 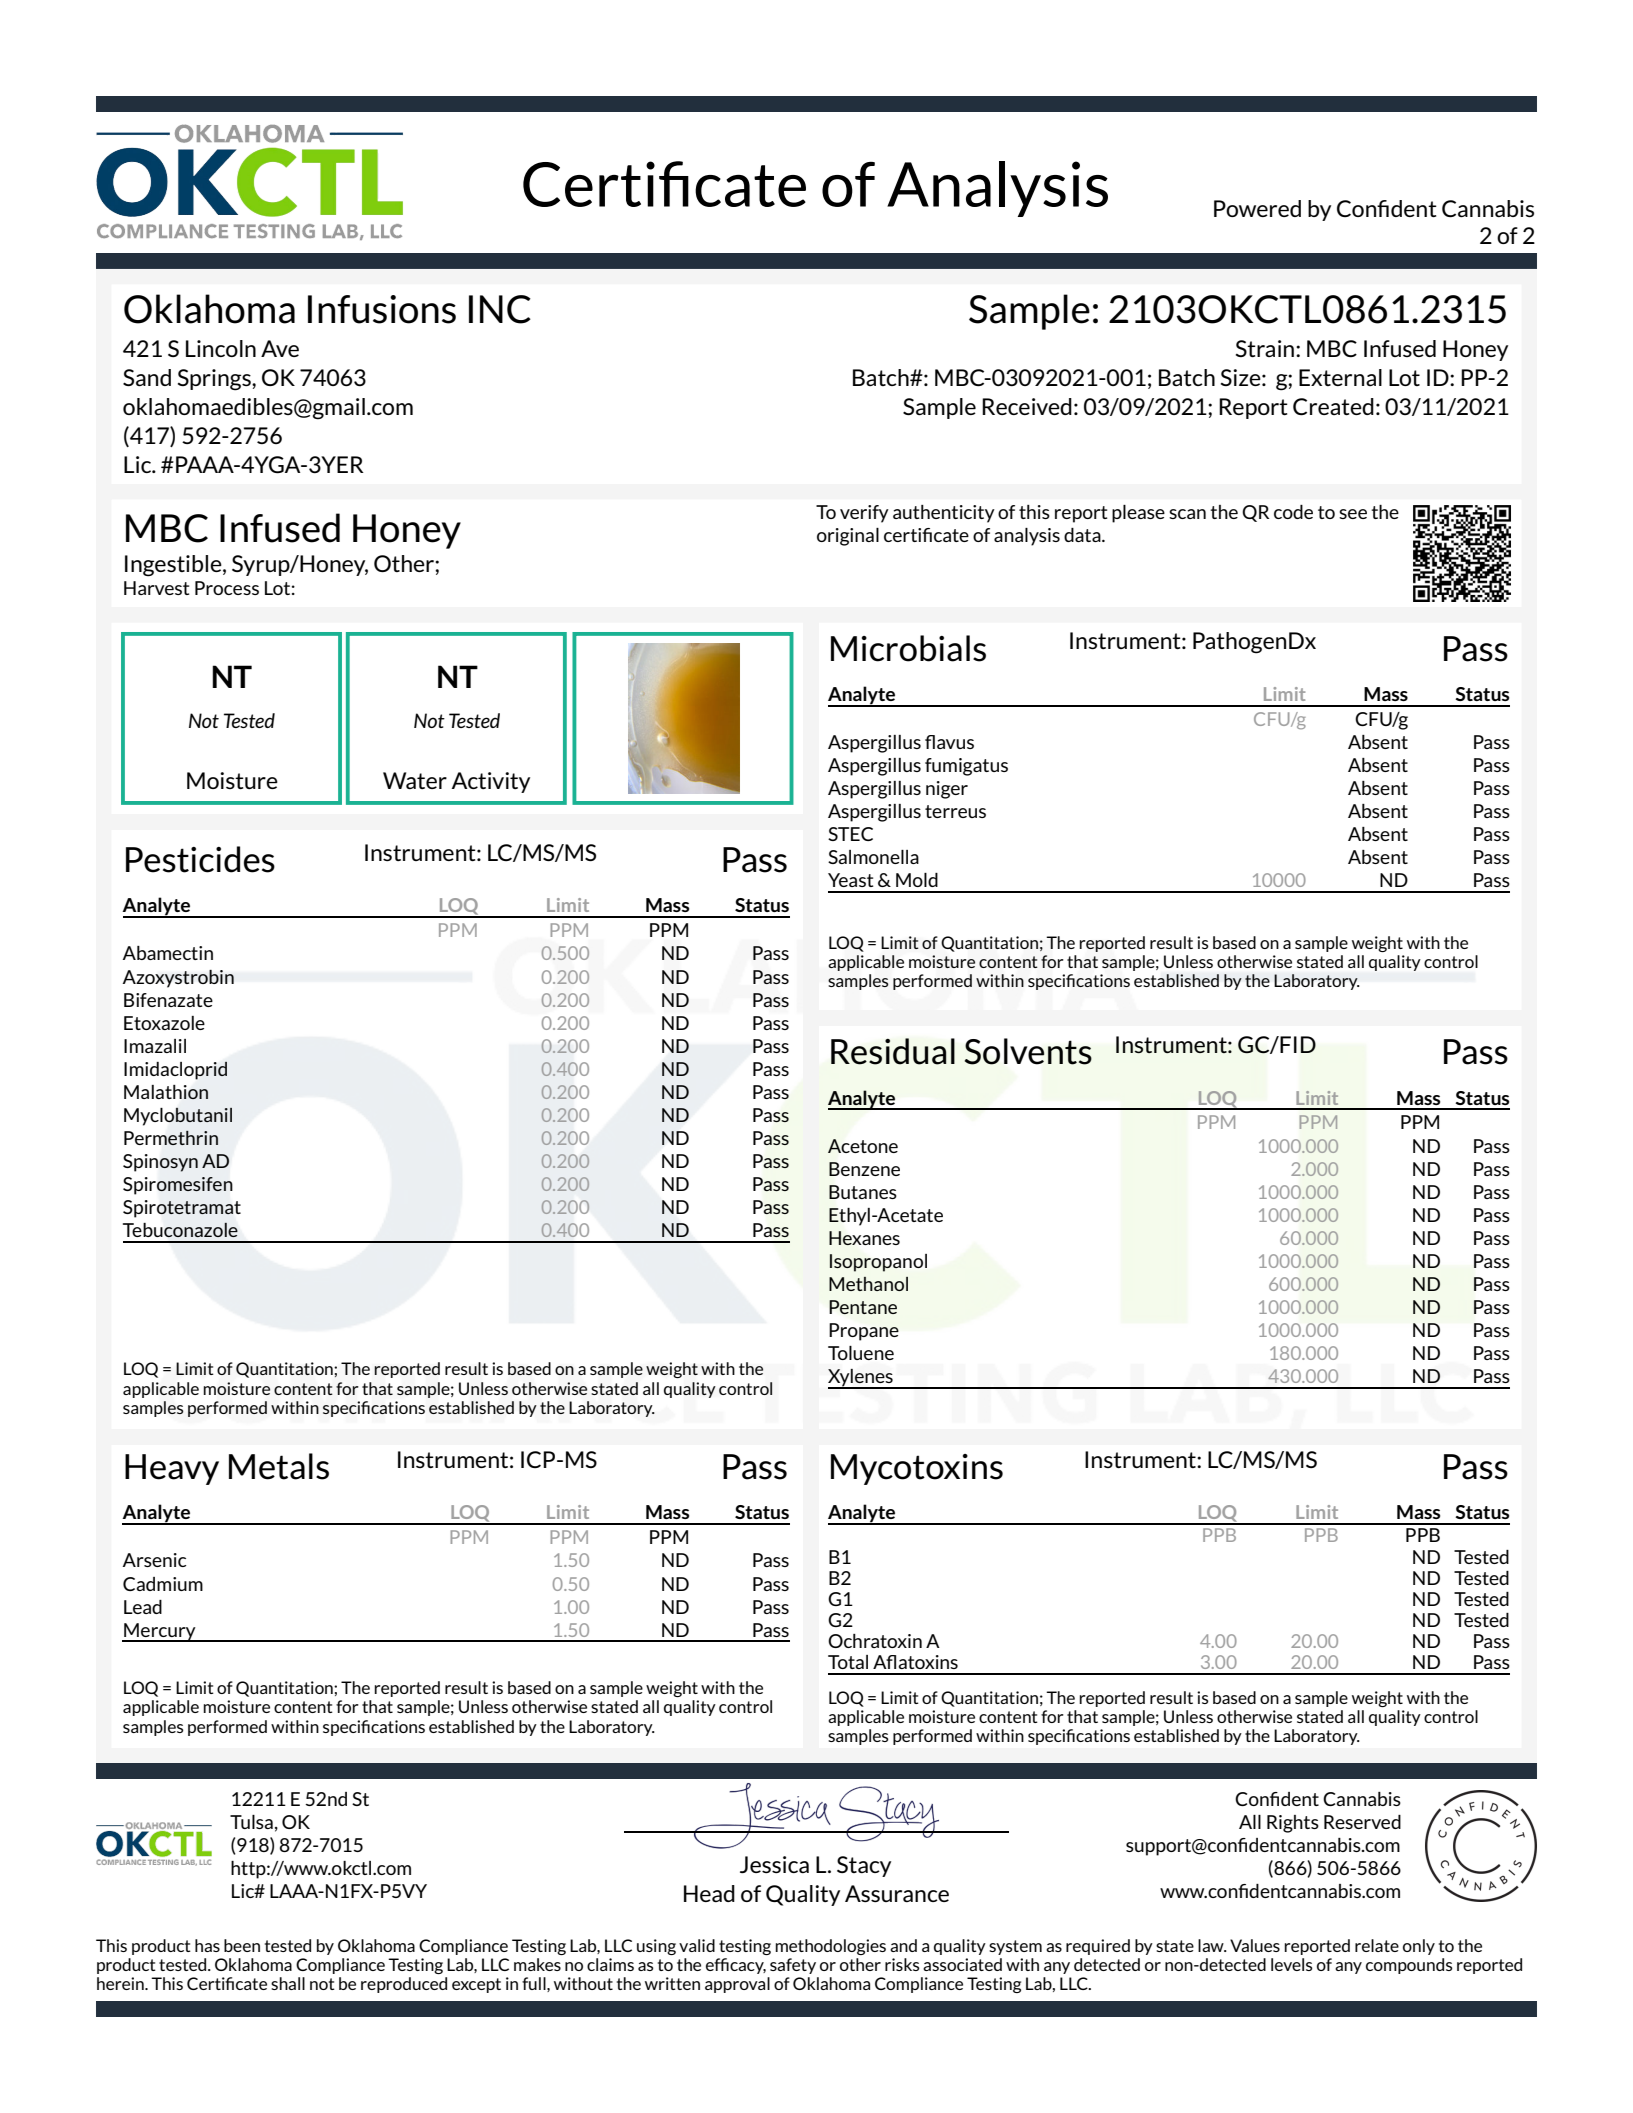 What do you see at coordinates (200, 859) in the screenshot?
I see `Pesticides` at bounding box center [200, 859].
